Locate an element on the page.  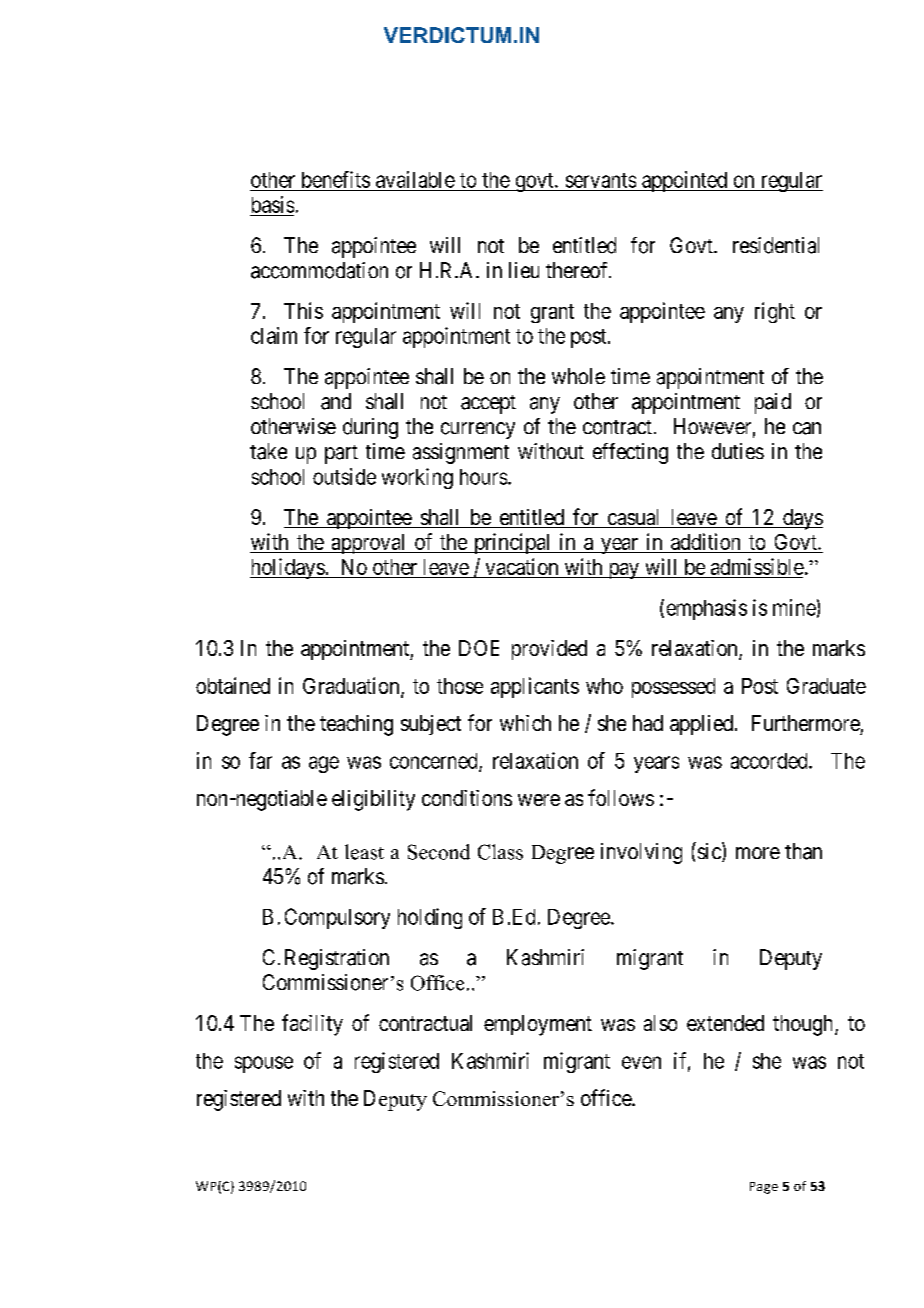
residential is located at coordinates (776, 245).
